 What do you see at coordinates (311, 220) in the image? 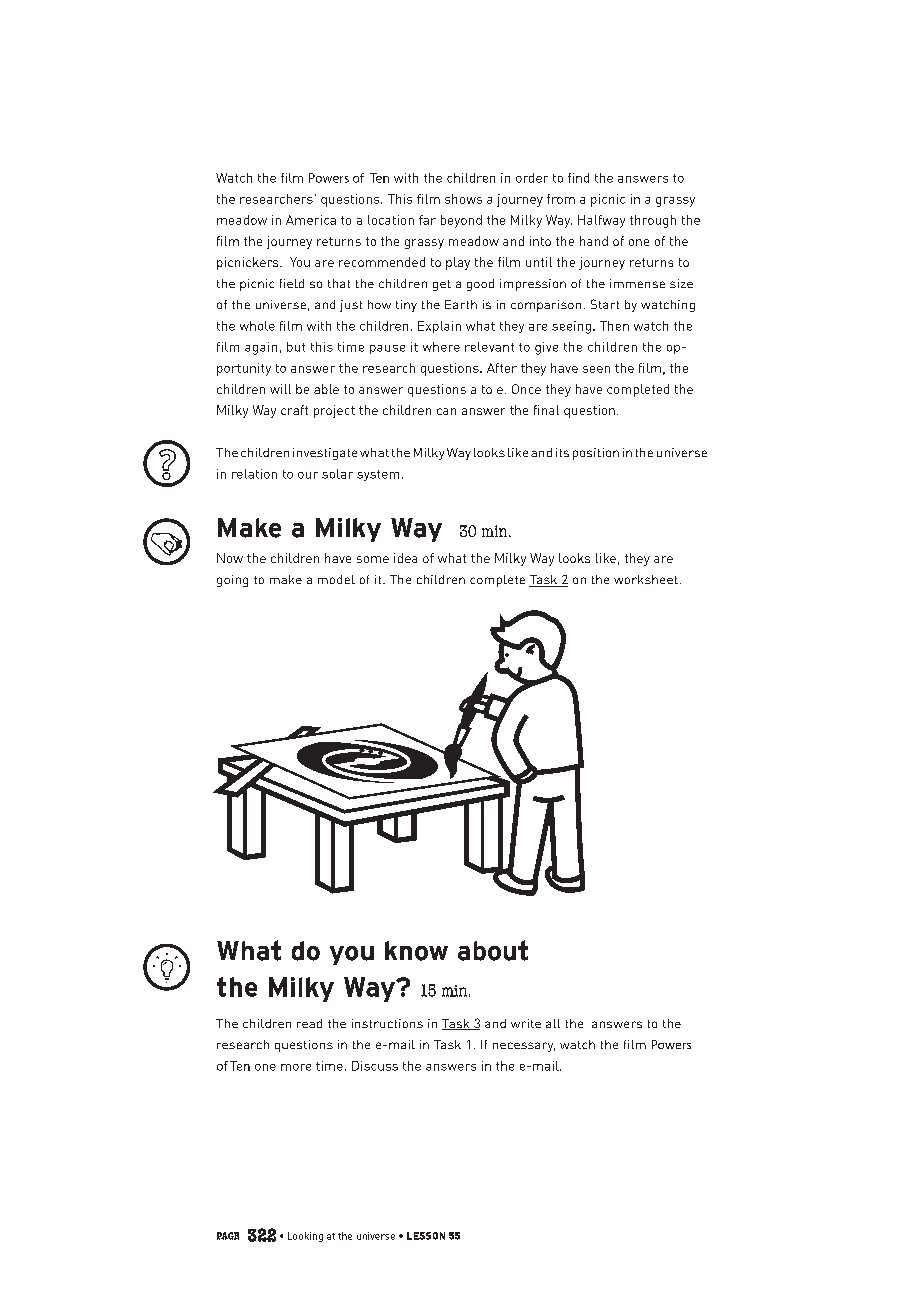
I see `America` at bounding box center [311, 220].
